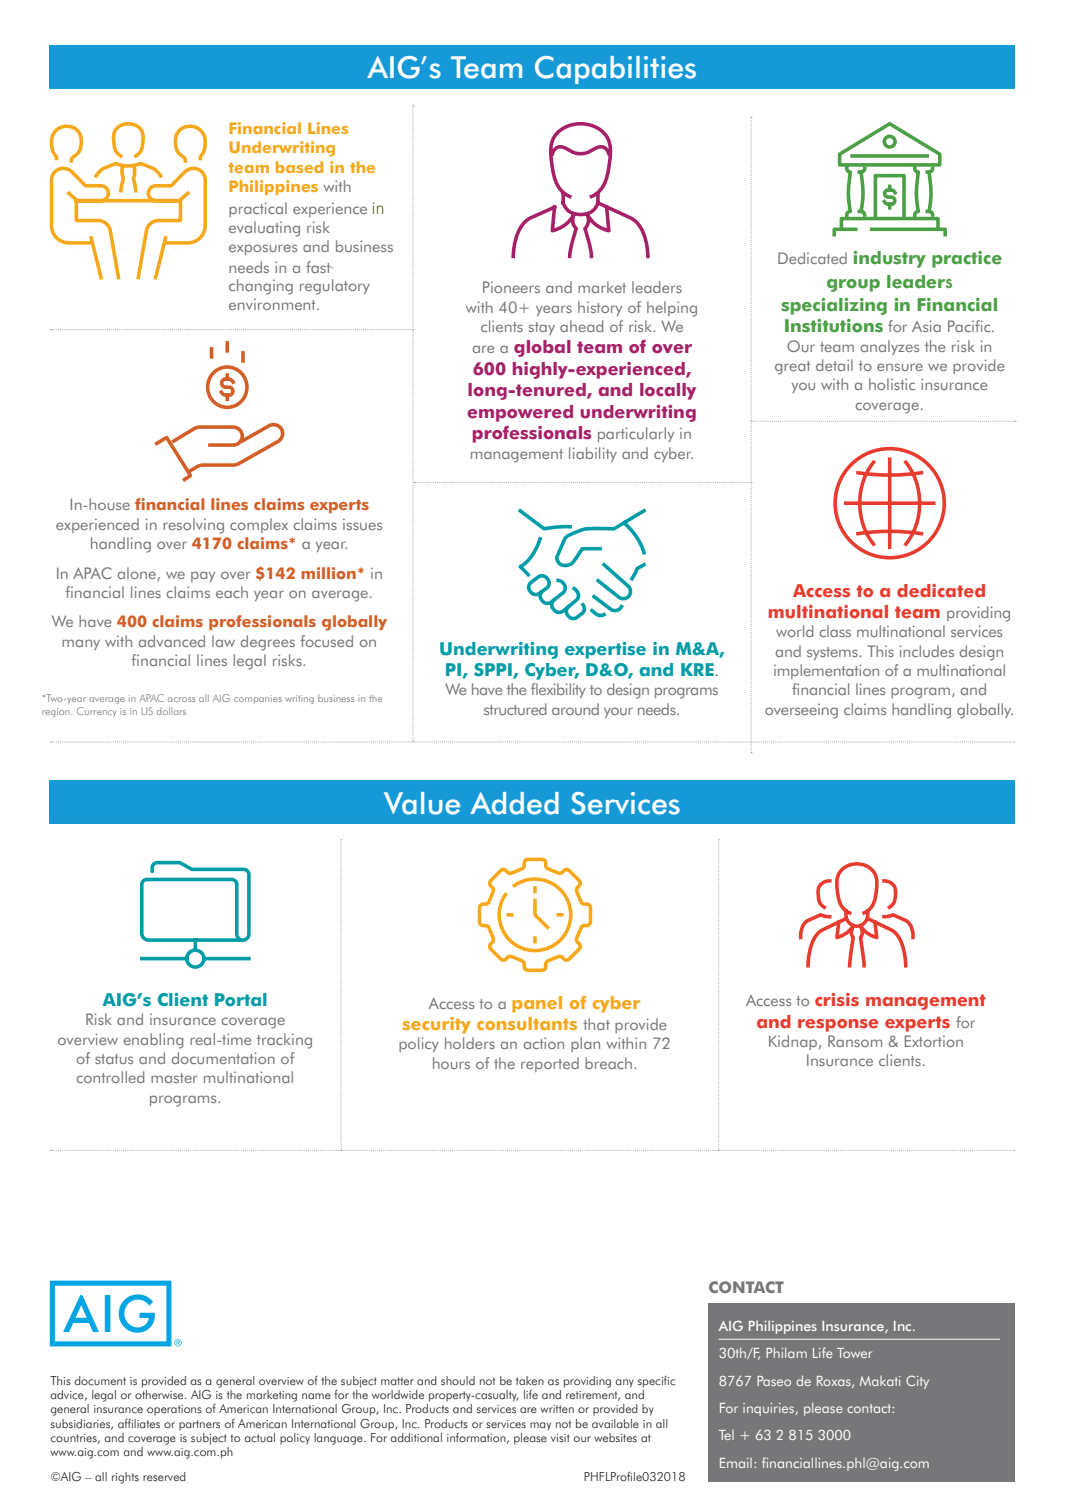 Image resolution: width=1065 pixels, height=1506 pixels. What do you see at coordinates (615, 70) in the screenshot?
I see `Capabilities` at bounding box center [615, 70].
